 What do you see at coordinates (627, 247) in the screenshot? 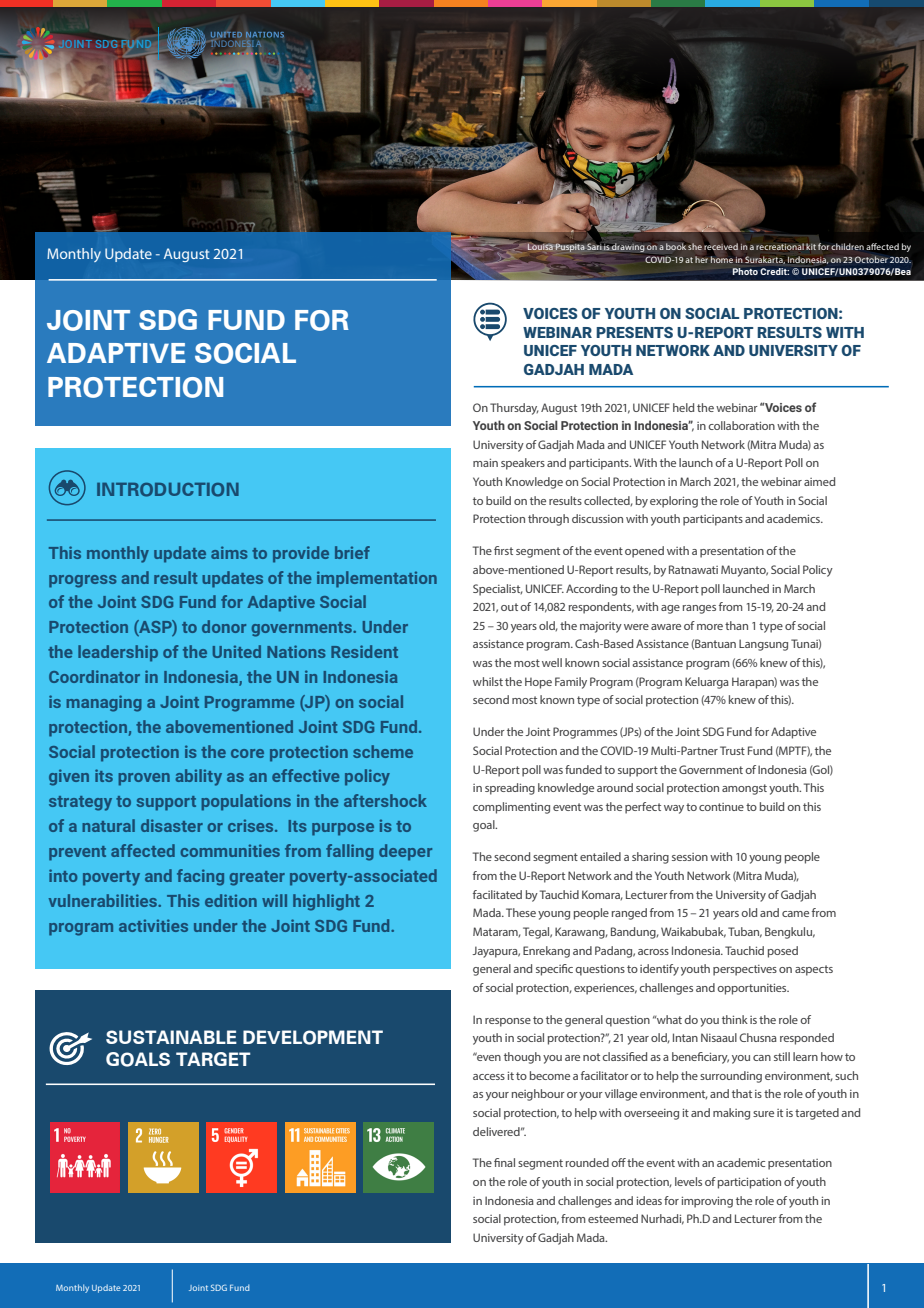
I see `drawing` at bounding box center [627, 247].
